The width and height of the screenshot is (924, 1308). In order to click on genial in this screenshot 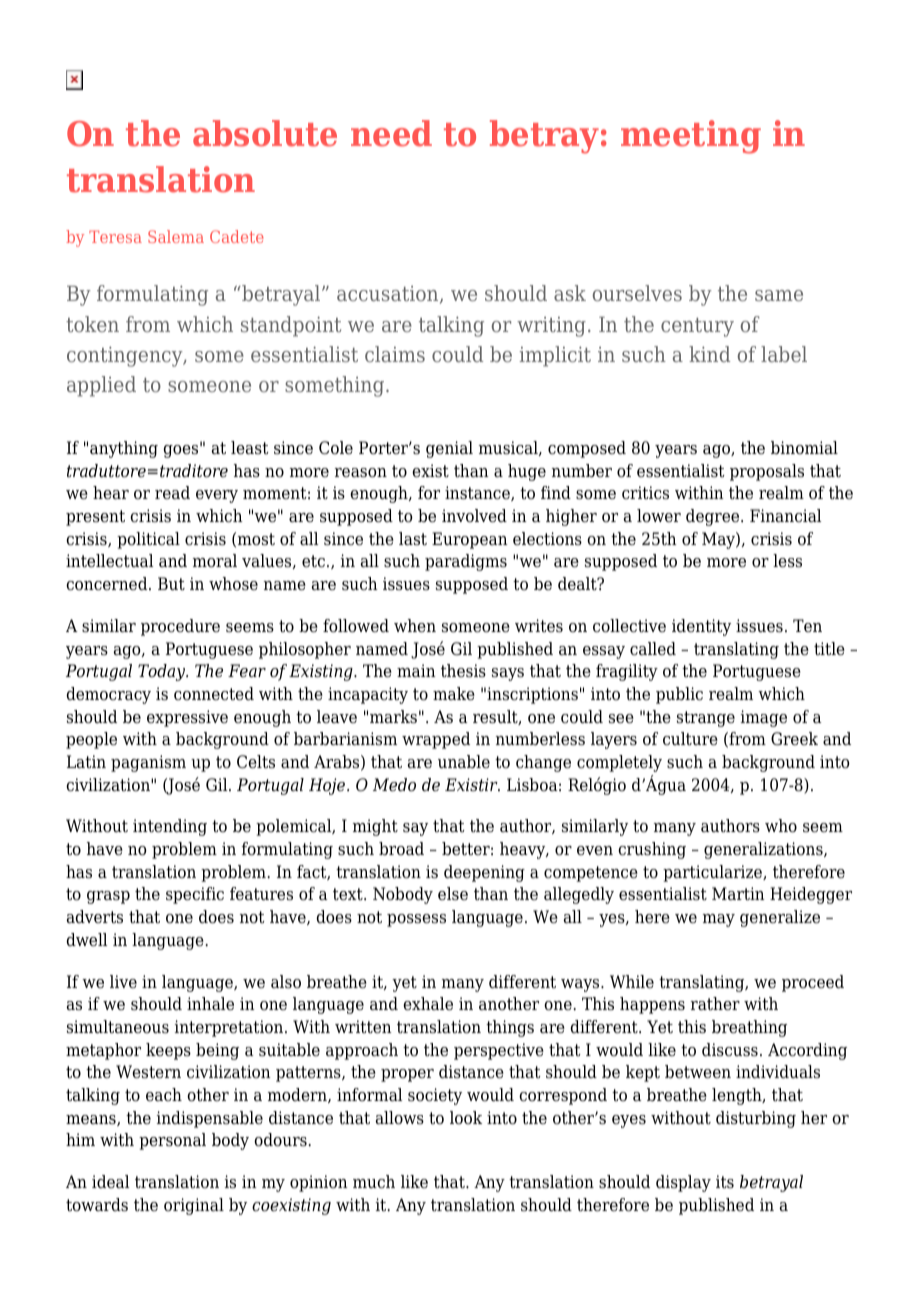, I will do `click(449, 449)`.
